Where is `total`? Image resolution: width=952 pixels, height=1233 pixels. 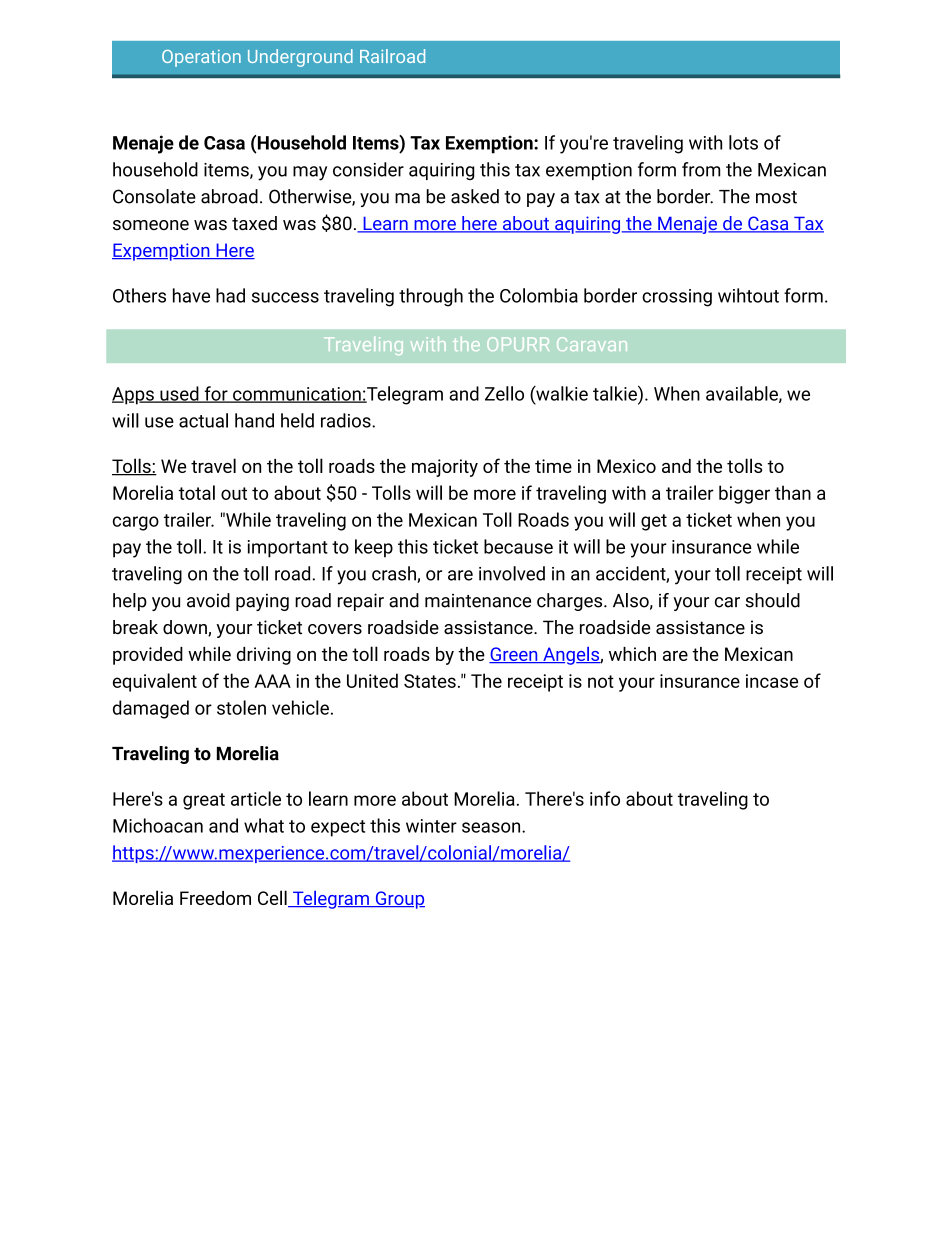 total is located at coordinates (197, 492).
